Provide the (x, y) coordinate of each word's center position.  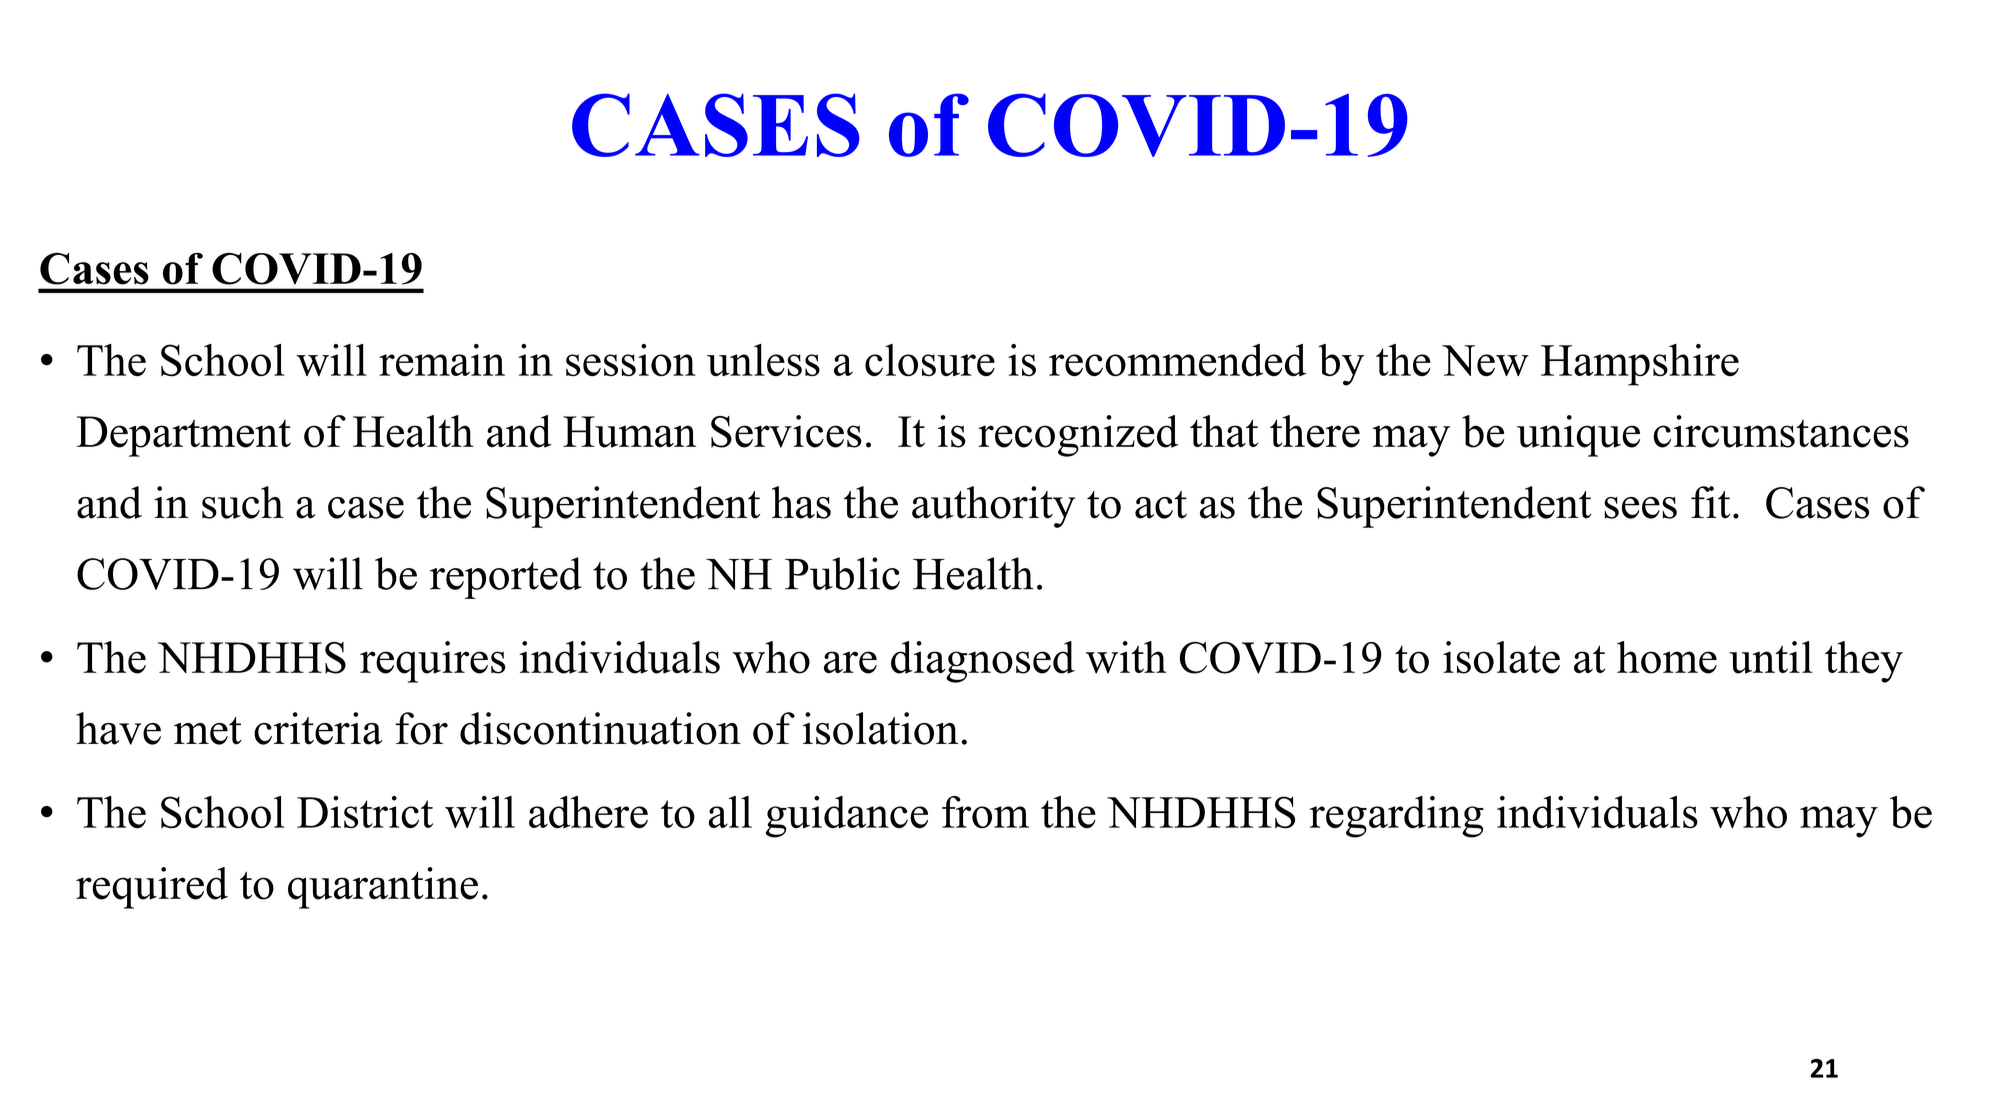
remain (442, 360)
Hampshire (1640, 365)
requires (433, 662)
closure (930, 360)
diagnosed (983, 662)
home (1667, 657)
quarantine (383, 888)
